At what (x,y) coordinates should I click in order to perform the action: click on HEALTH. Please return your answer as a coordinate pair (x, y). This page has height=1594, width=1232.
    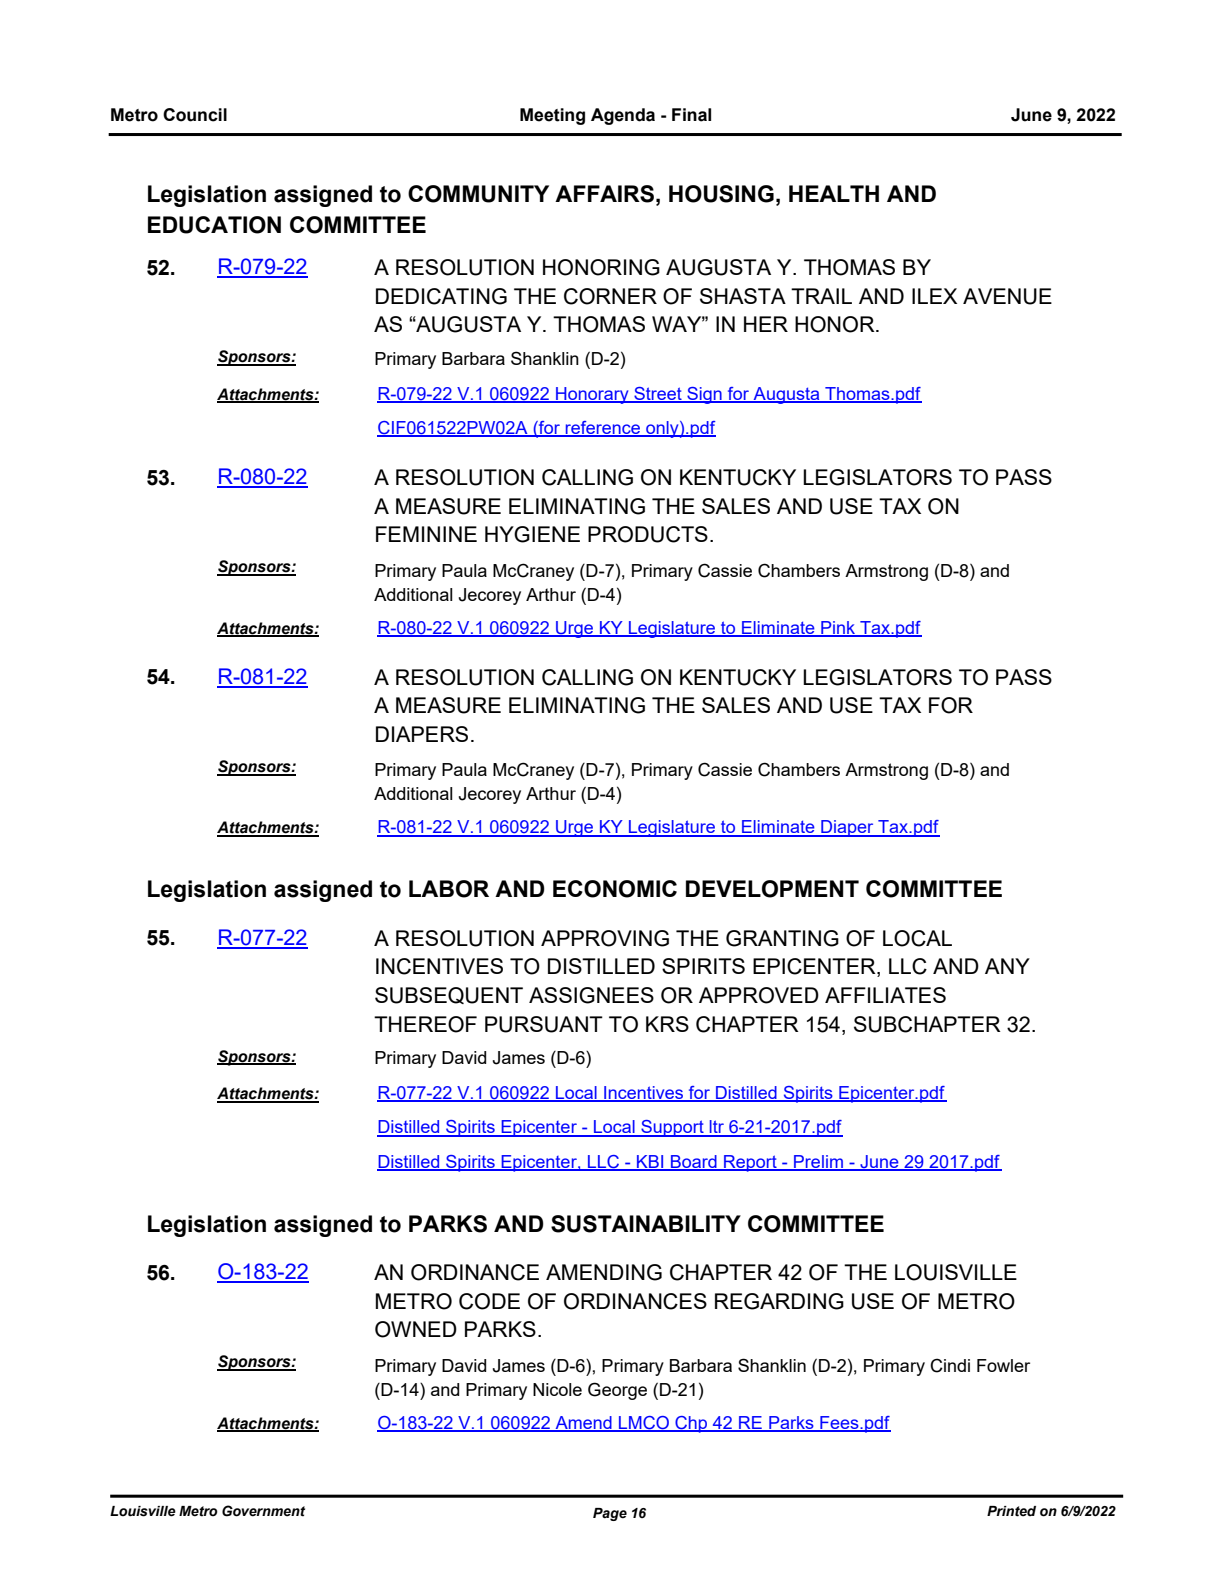
    Looking at the image, I should click on (834, 193).
